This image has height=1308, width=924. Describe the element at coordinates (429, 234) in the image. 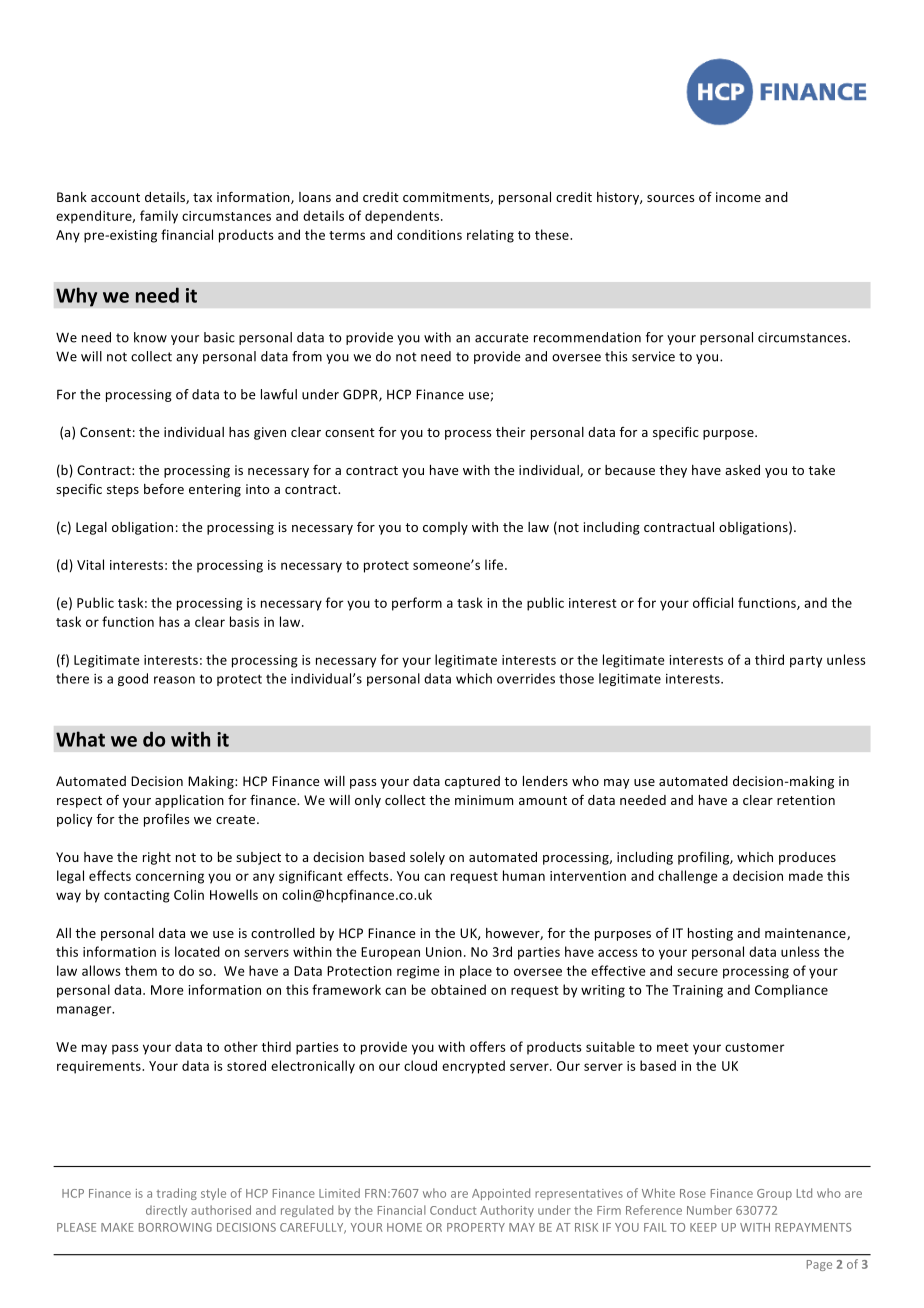

I see `conditions` at that location.
